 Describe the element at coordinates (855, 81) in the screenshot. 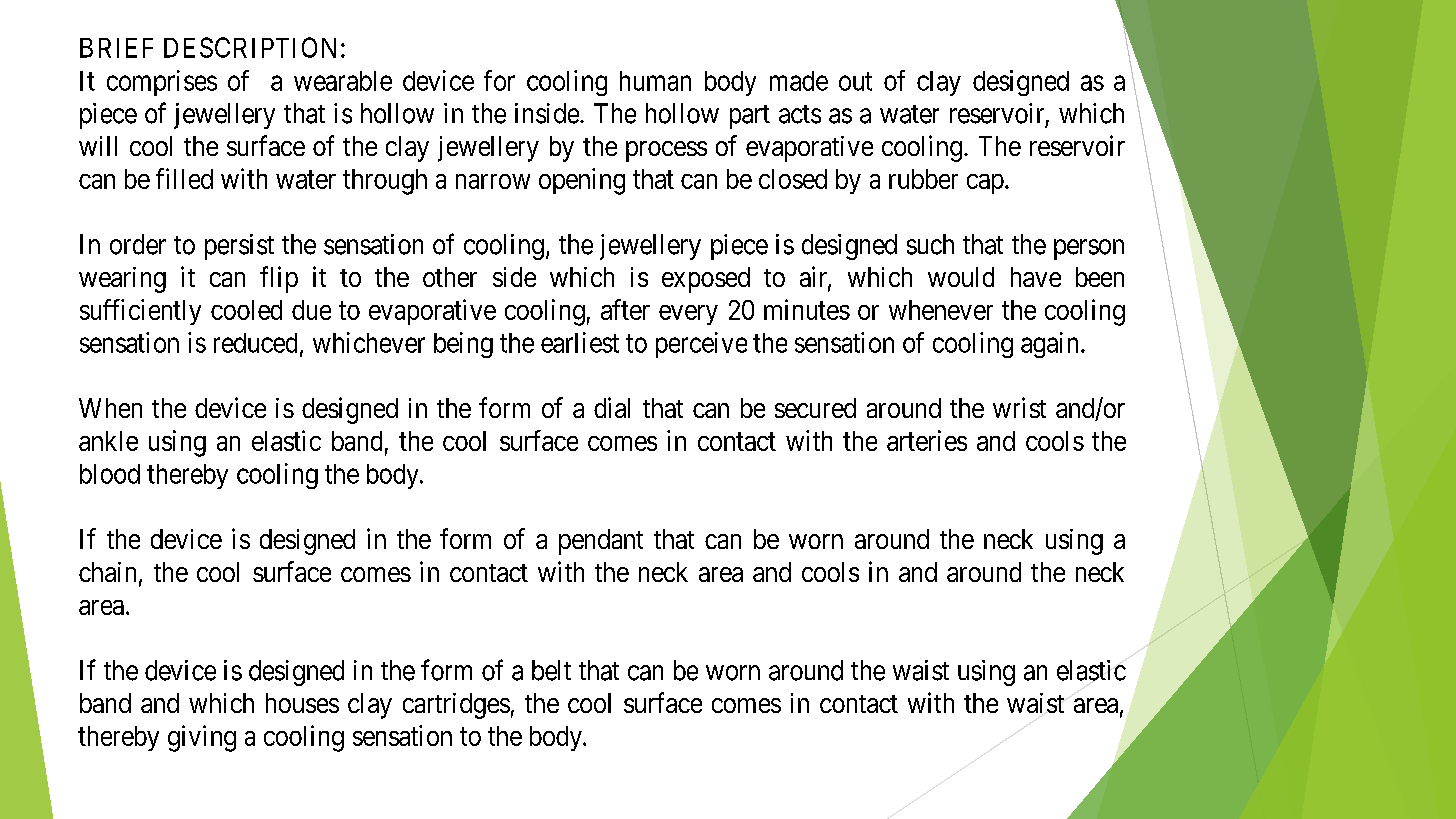

I see `out` at that location.
